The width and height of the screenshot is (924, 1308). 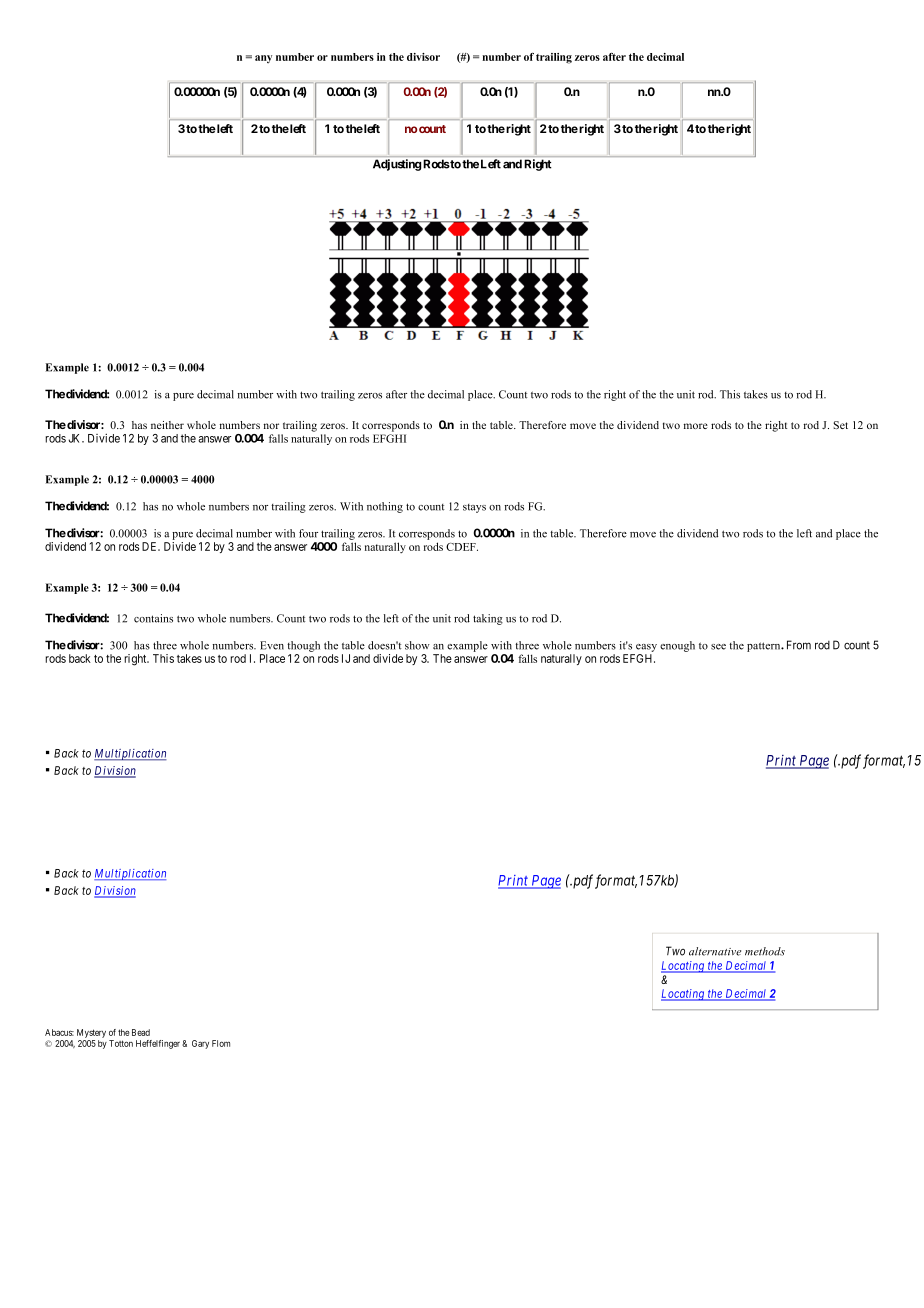 What do you see at coordinates (715, 951) in the screenshot?
I see `alternative` at bounding box center [715, 951].
